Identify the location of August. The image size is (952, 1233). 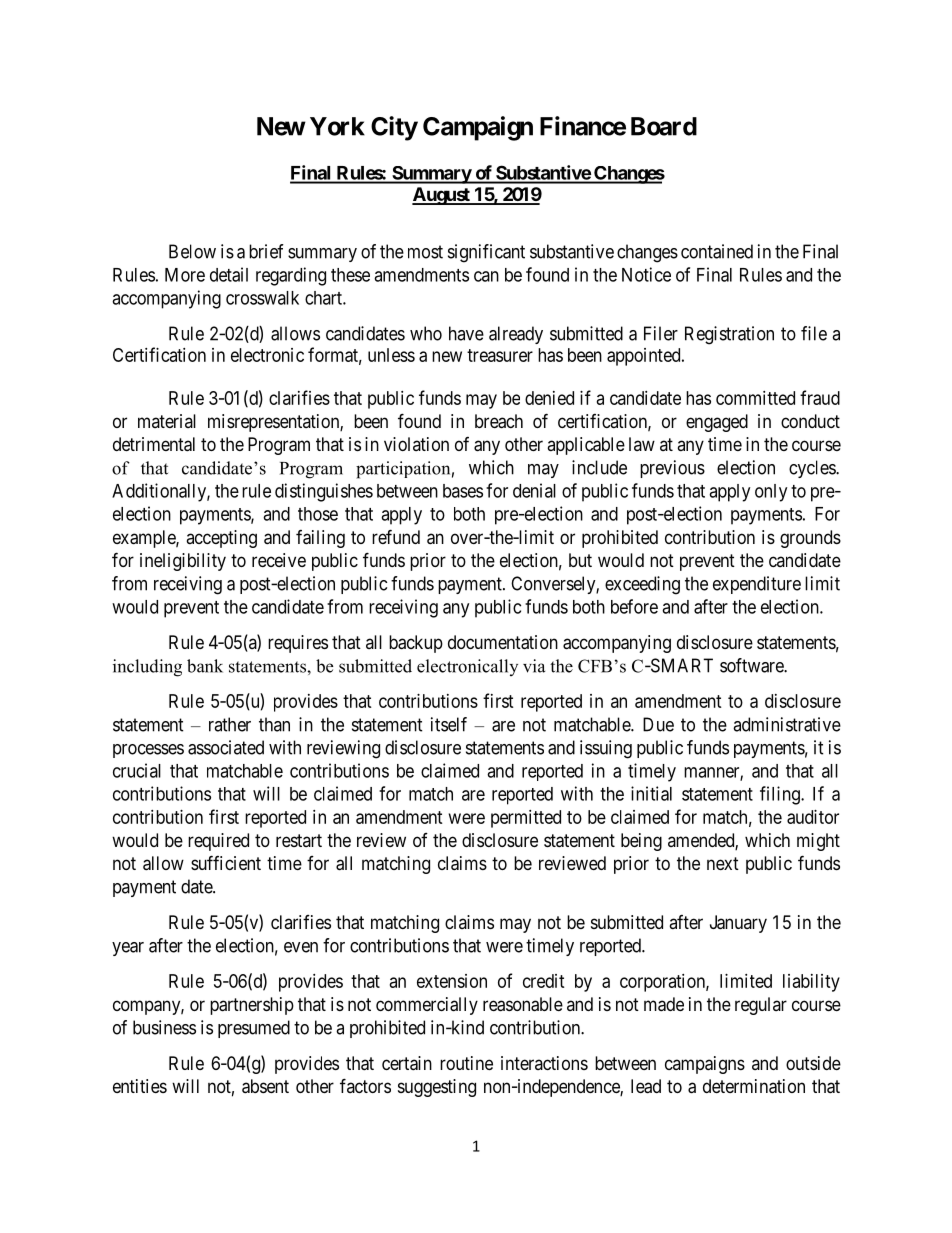
(442, 196).
